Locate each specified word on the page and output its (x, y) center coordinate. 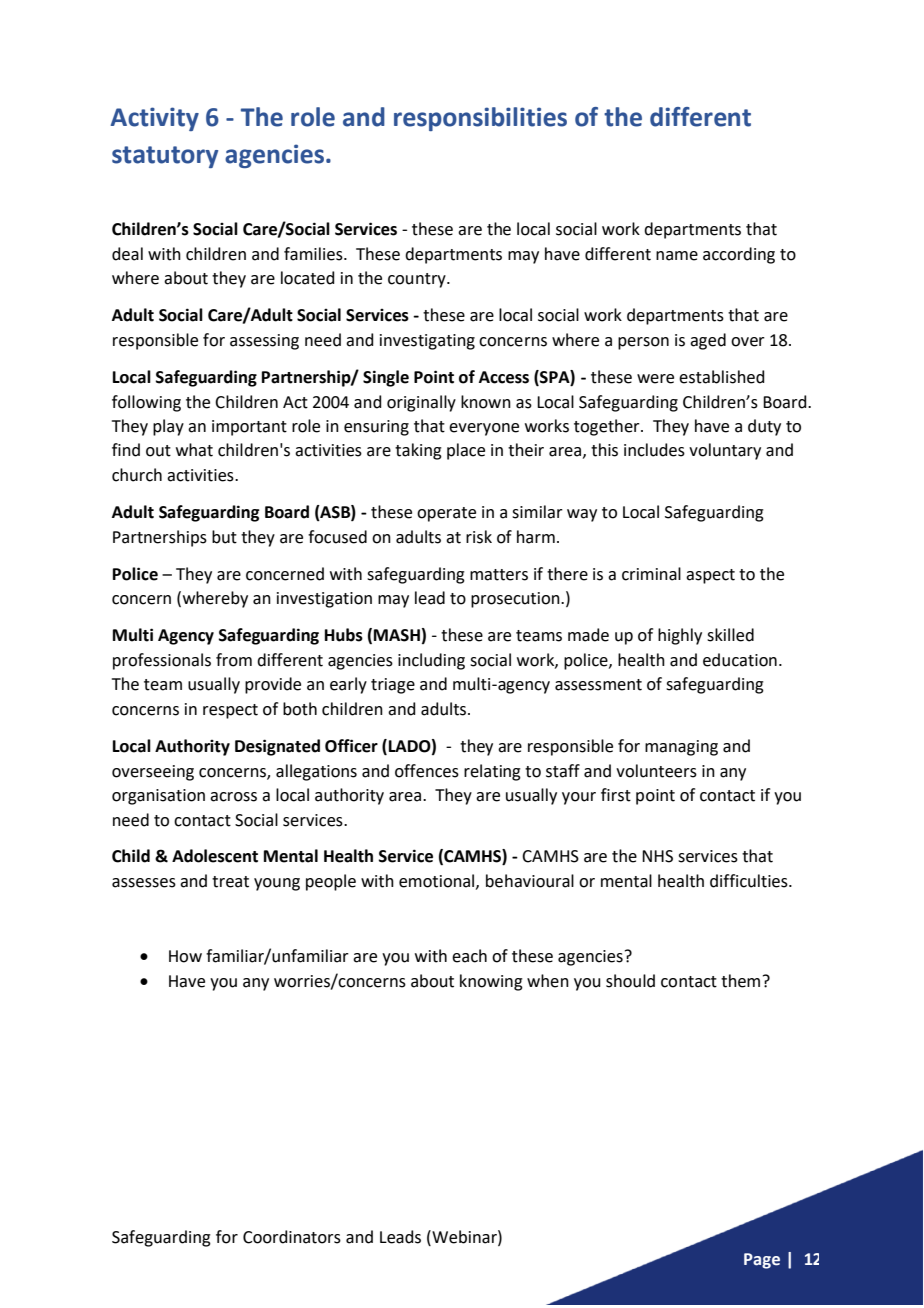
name (677, 256)
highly (680, 636)
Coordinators (292, 1237)
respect (230, 711)
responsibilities (480, 119)
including (431, 661)
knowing (491, 982)
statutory (165, 157)
